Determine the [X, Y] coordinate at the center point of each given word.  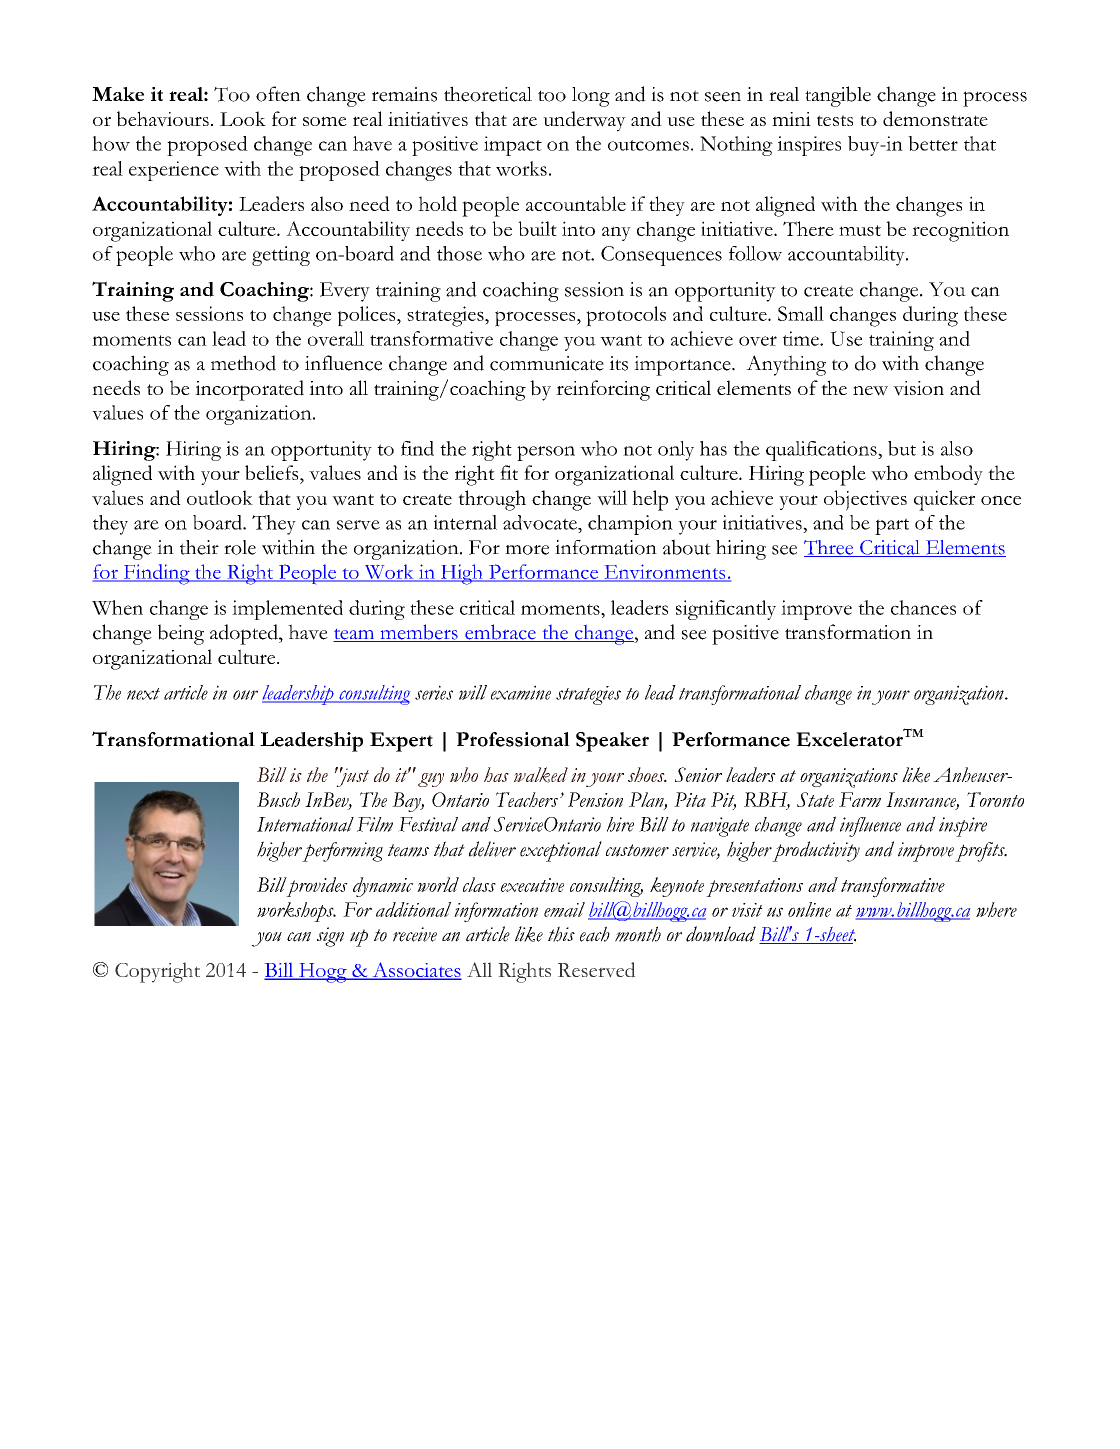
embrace [500, 633]
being [181, 634]
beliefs [273, 472]
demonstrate [935, 119]
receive [415, 934]
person [546, 453]
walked [541, 775]
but [902, 448]
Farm [860, 799]
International [305, 824]
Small [801, 313]
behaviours [163, 119]
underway [584, 121]
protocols [626, 316]
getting [281, 256]
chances [923, 607]
